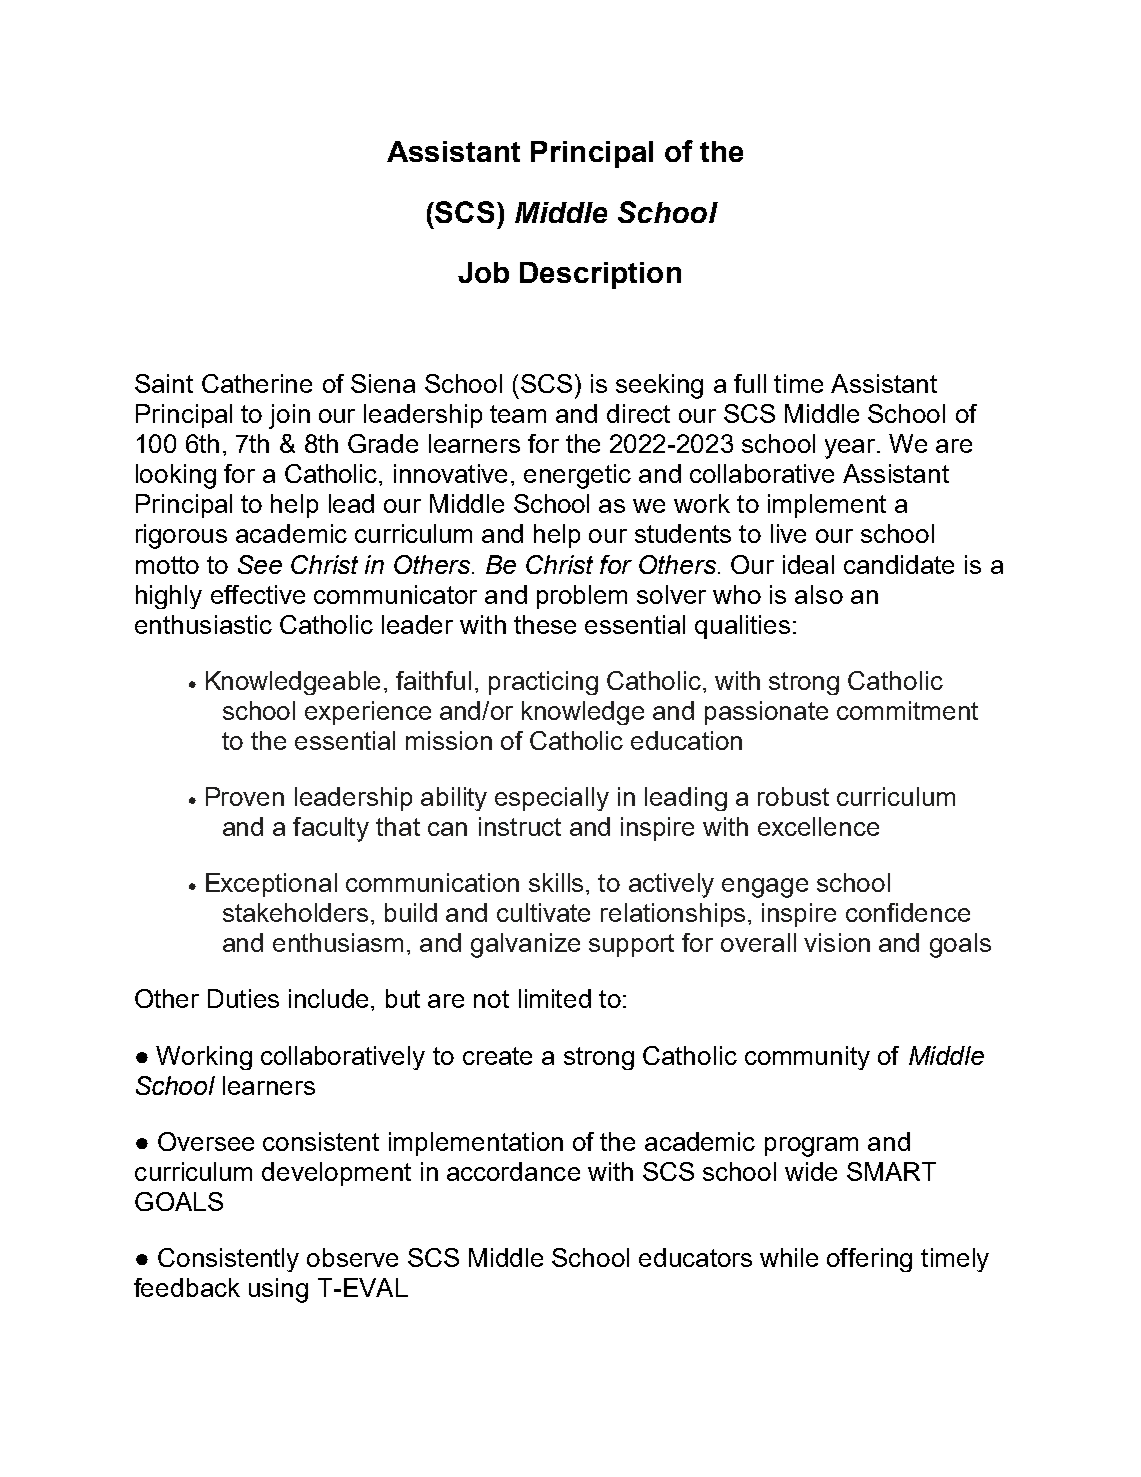 The height and width of the image is (1477, 1141). I want to click on using, so click(278, 1290).
